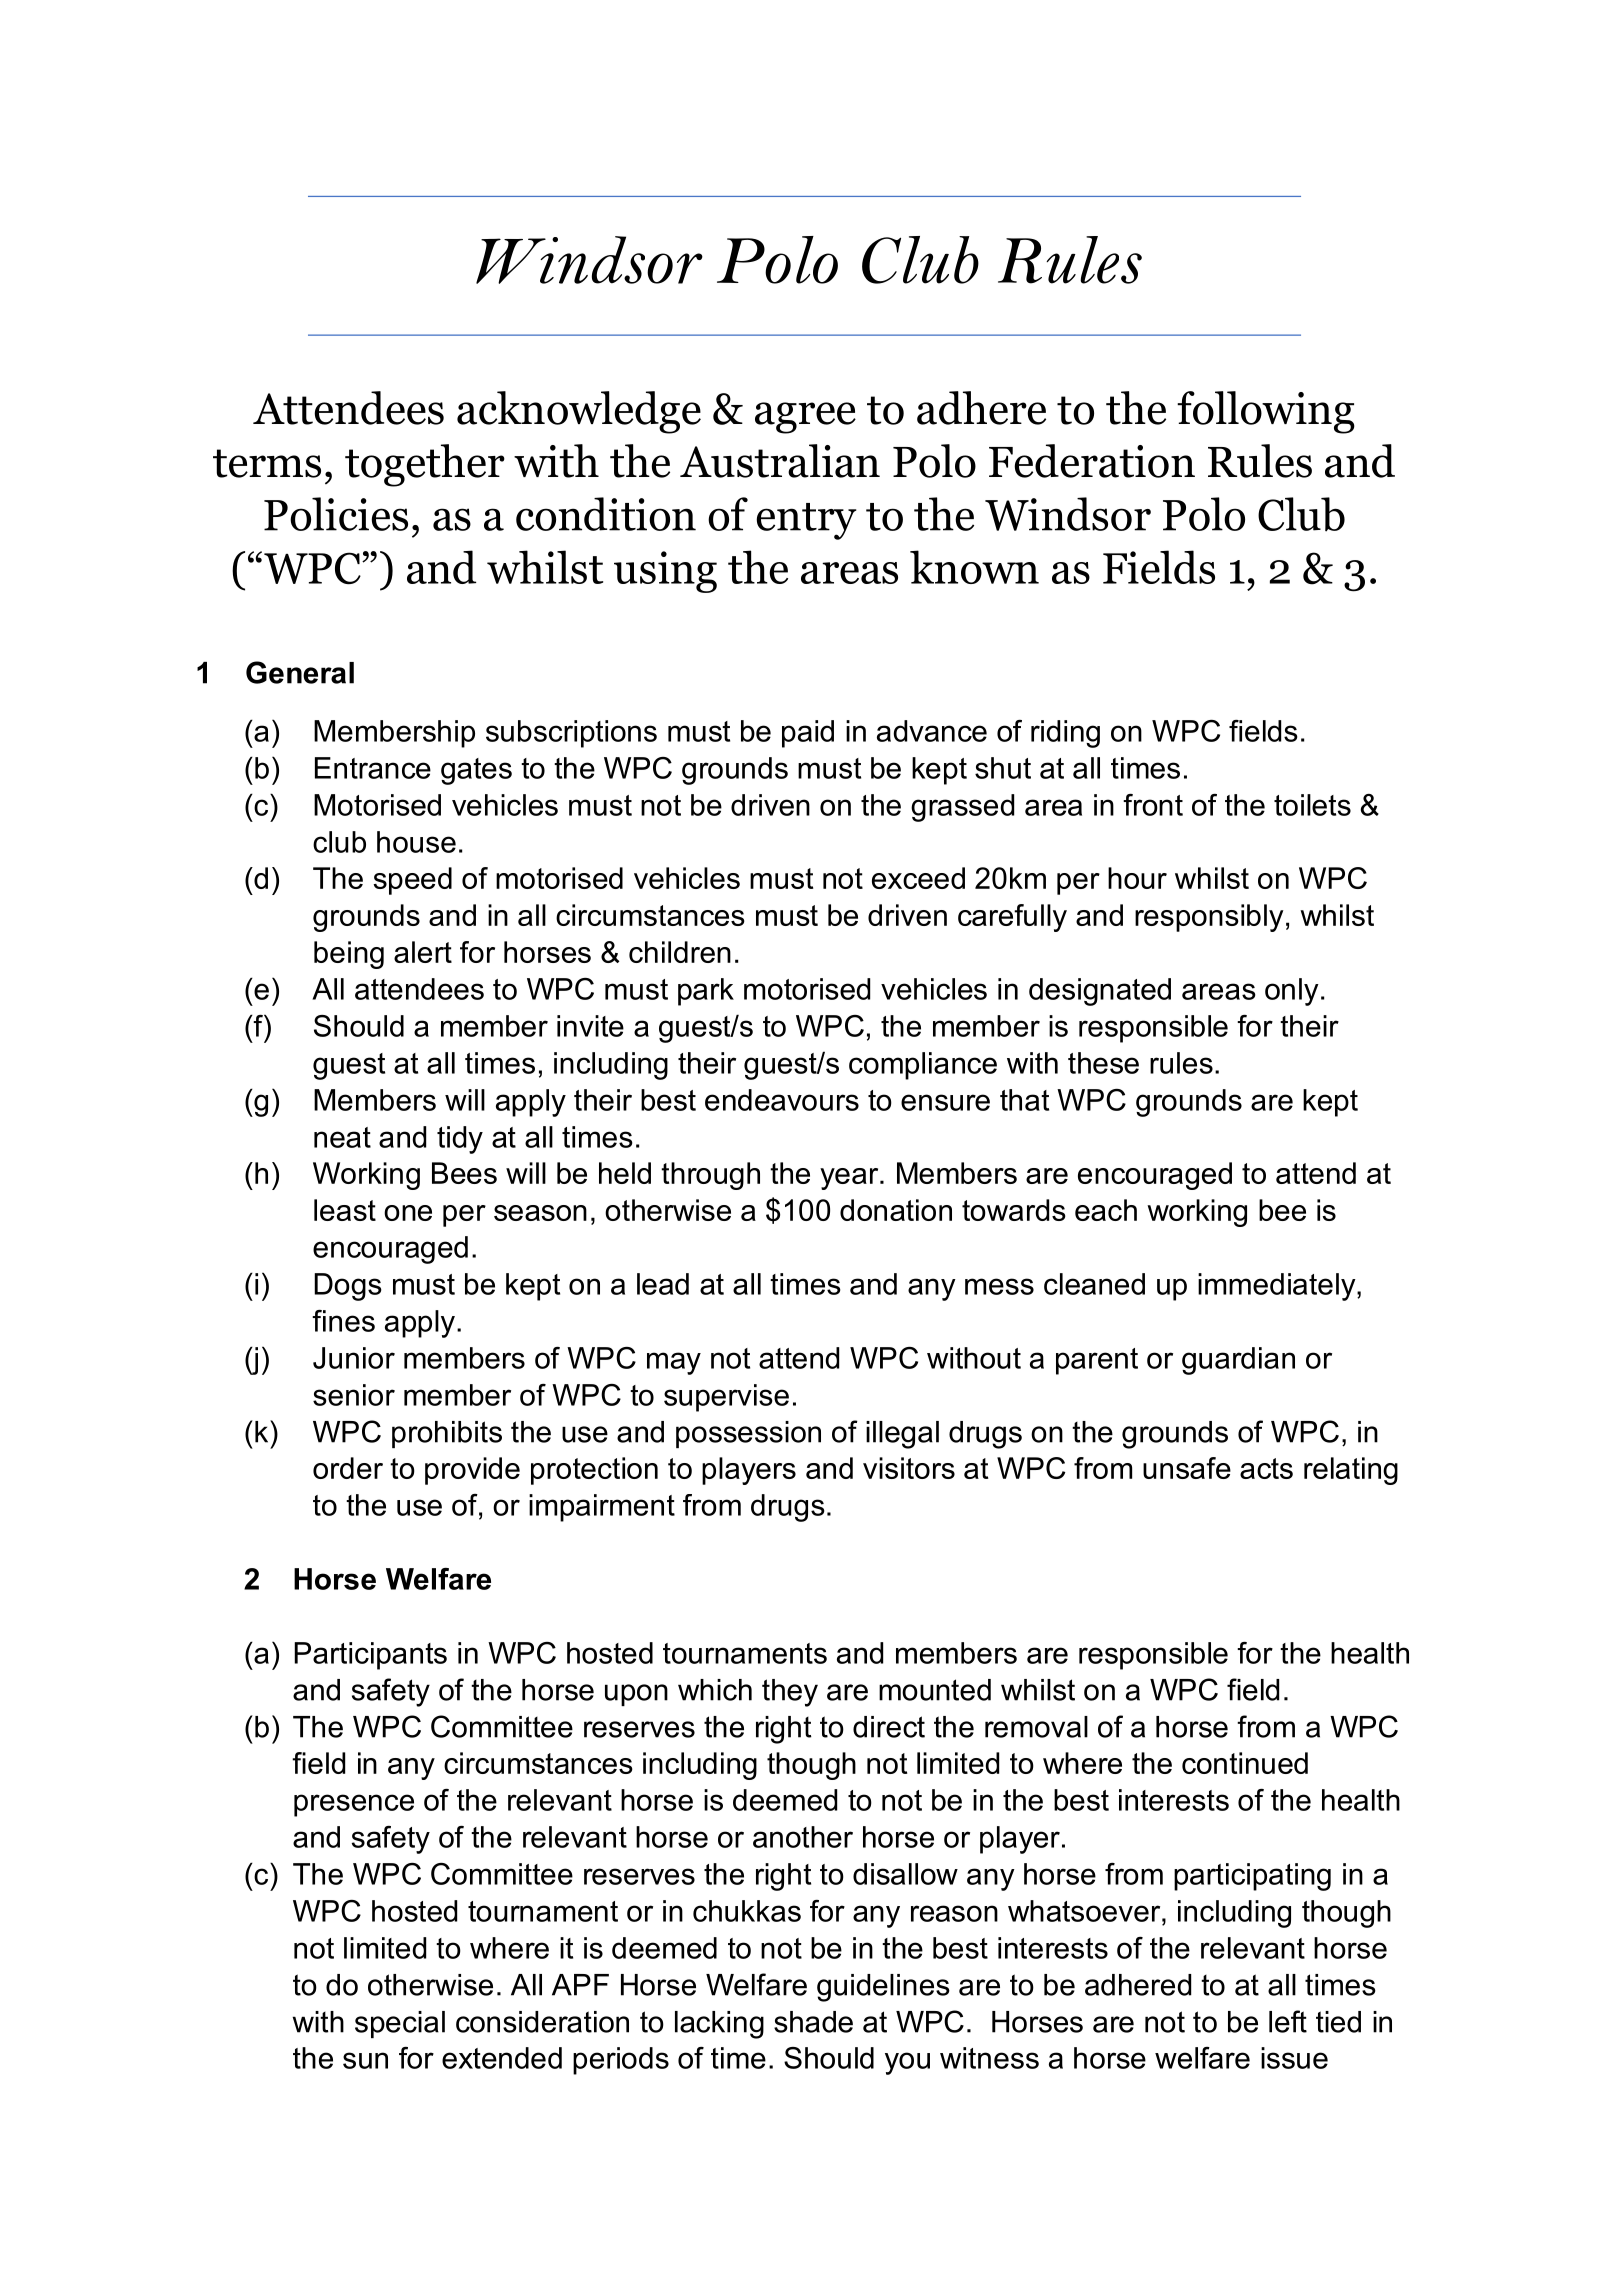 The height and width of the image is (2274, 1608). What do you see at coordinates (425, 465) in the image?
I see `together` at bounding box center [425, 465].
